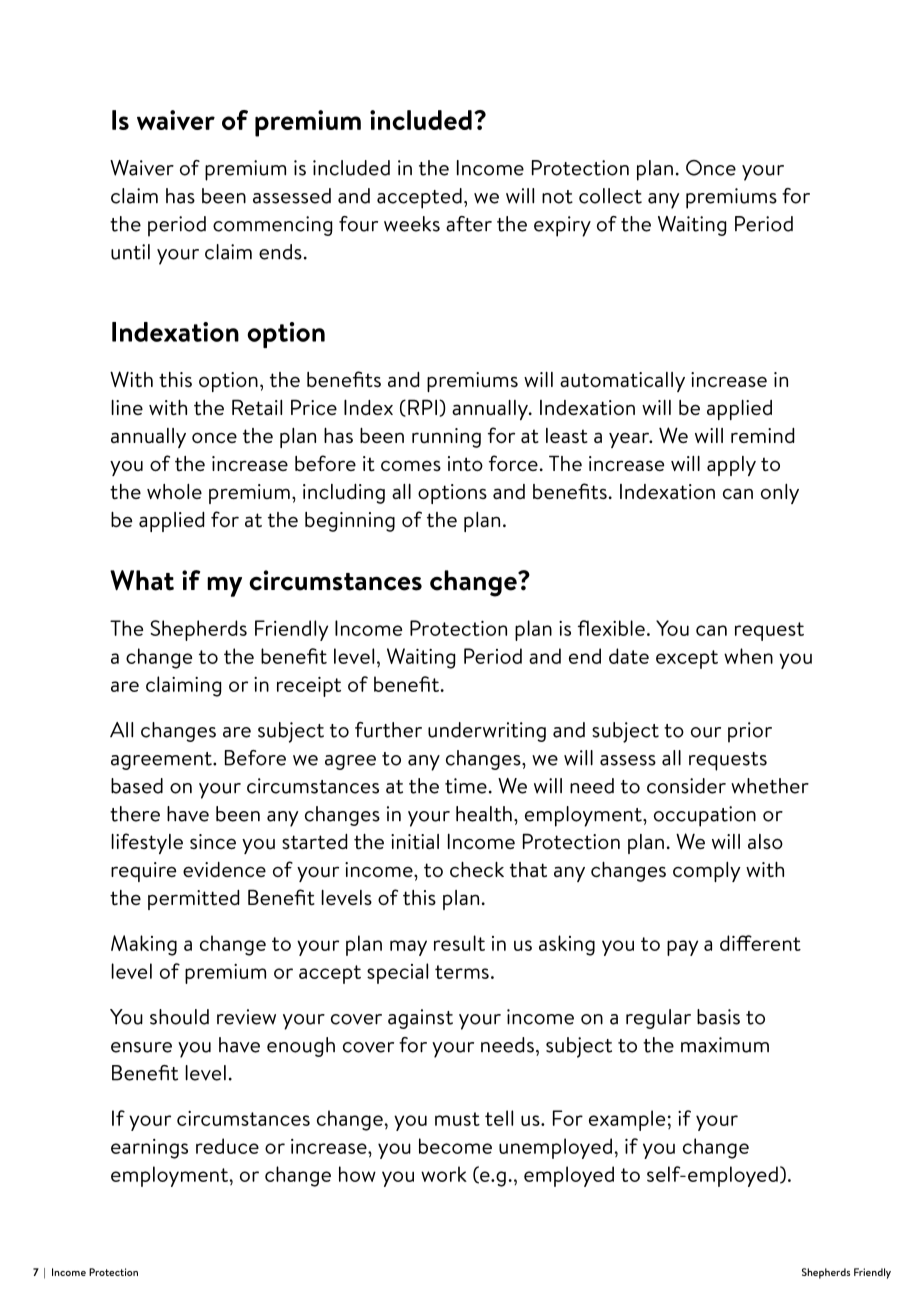 The width and height of the screenshot is (924, 1308). Describe the element at coordinates (227, 1146) in the screenshot. I see `reduce` at that location.
